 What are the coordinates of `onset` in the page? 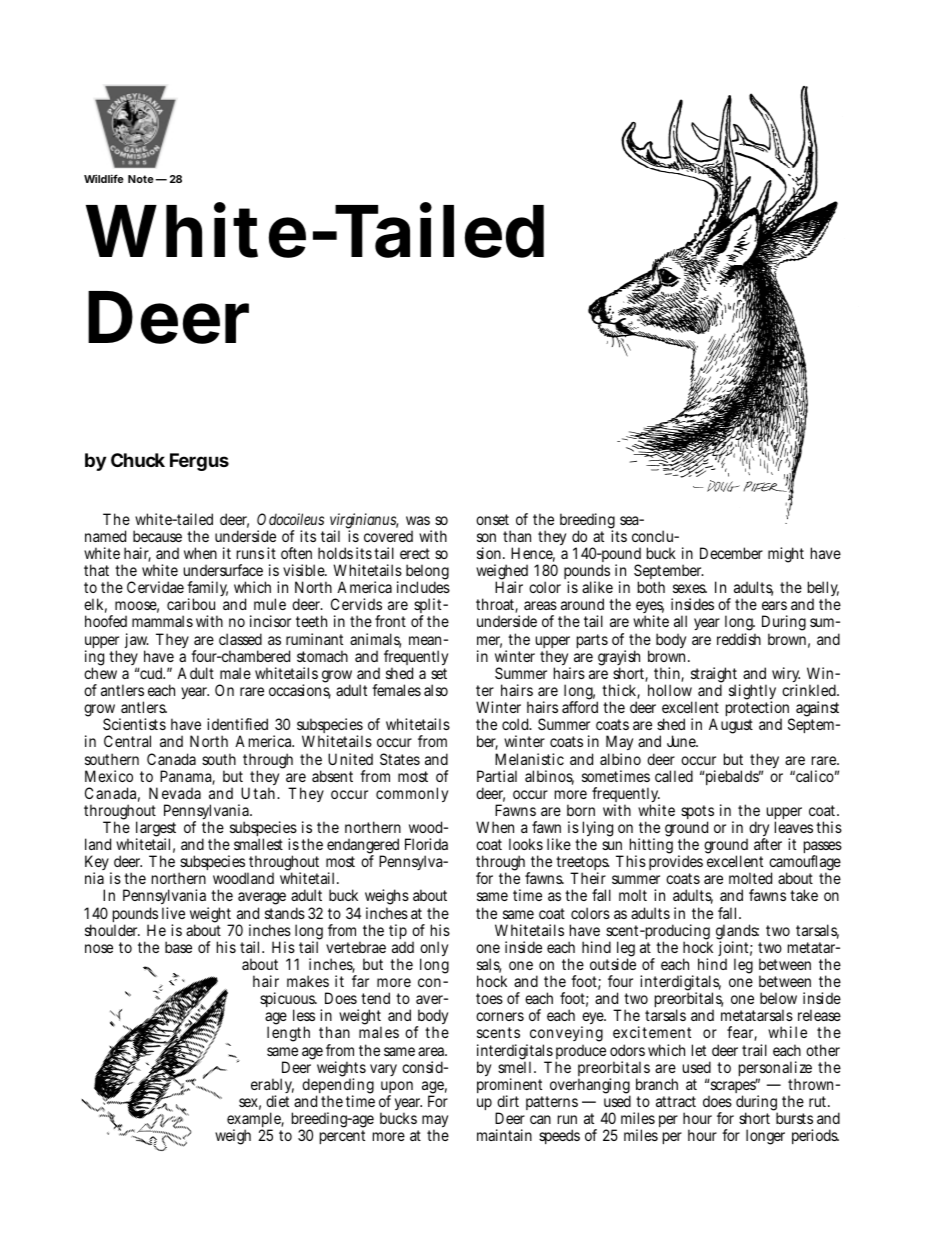 It's located at (492, 519).
